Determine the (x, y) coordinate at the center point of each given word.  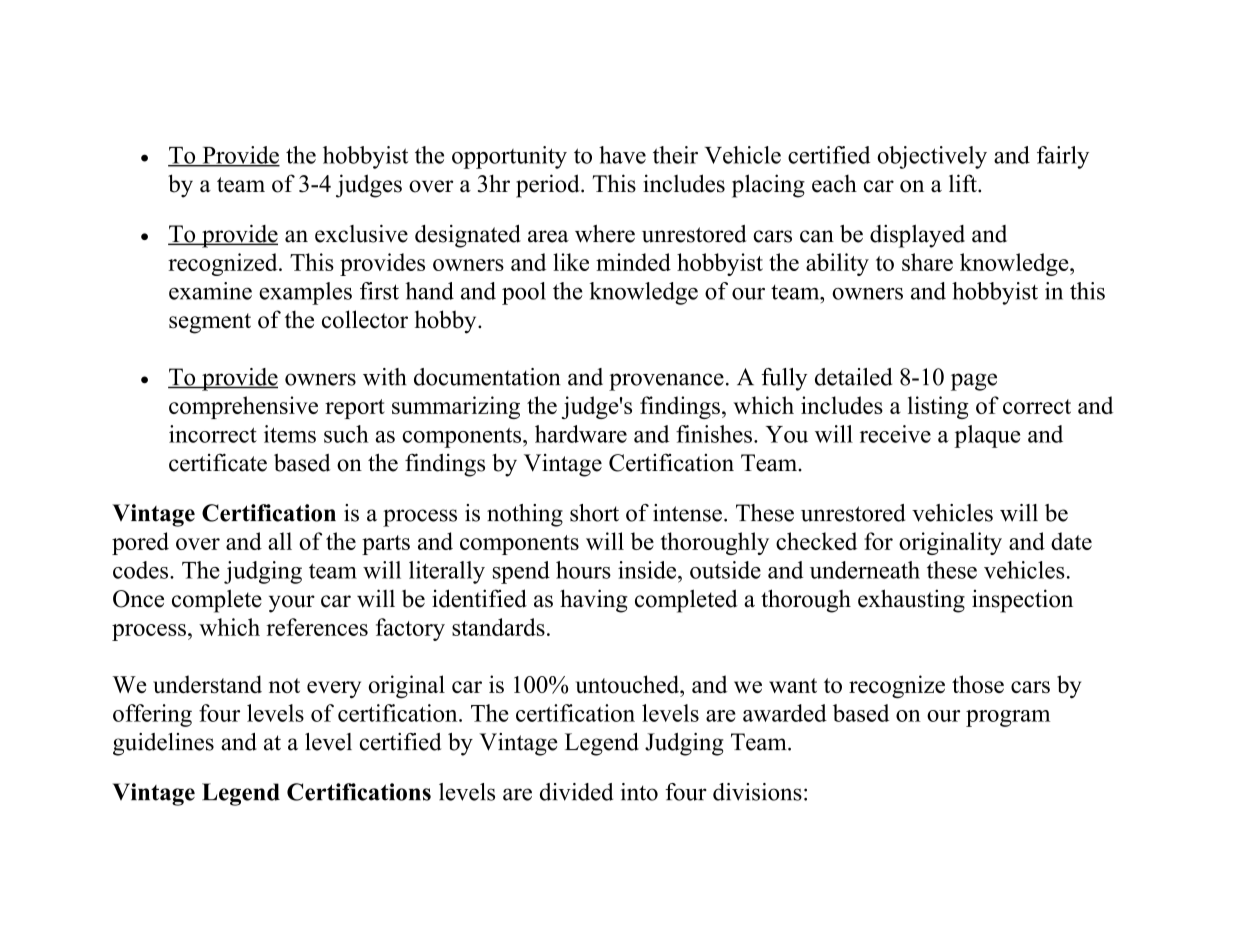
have (622, 155)
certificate (218, 462)
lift (964, 183)
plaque (987, 436)
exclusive (361, 233)
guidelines (163, 744)
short (594, 513)
